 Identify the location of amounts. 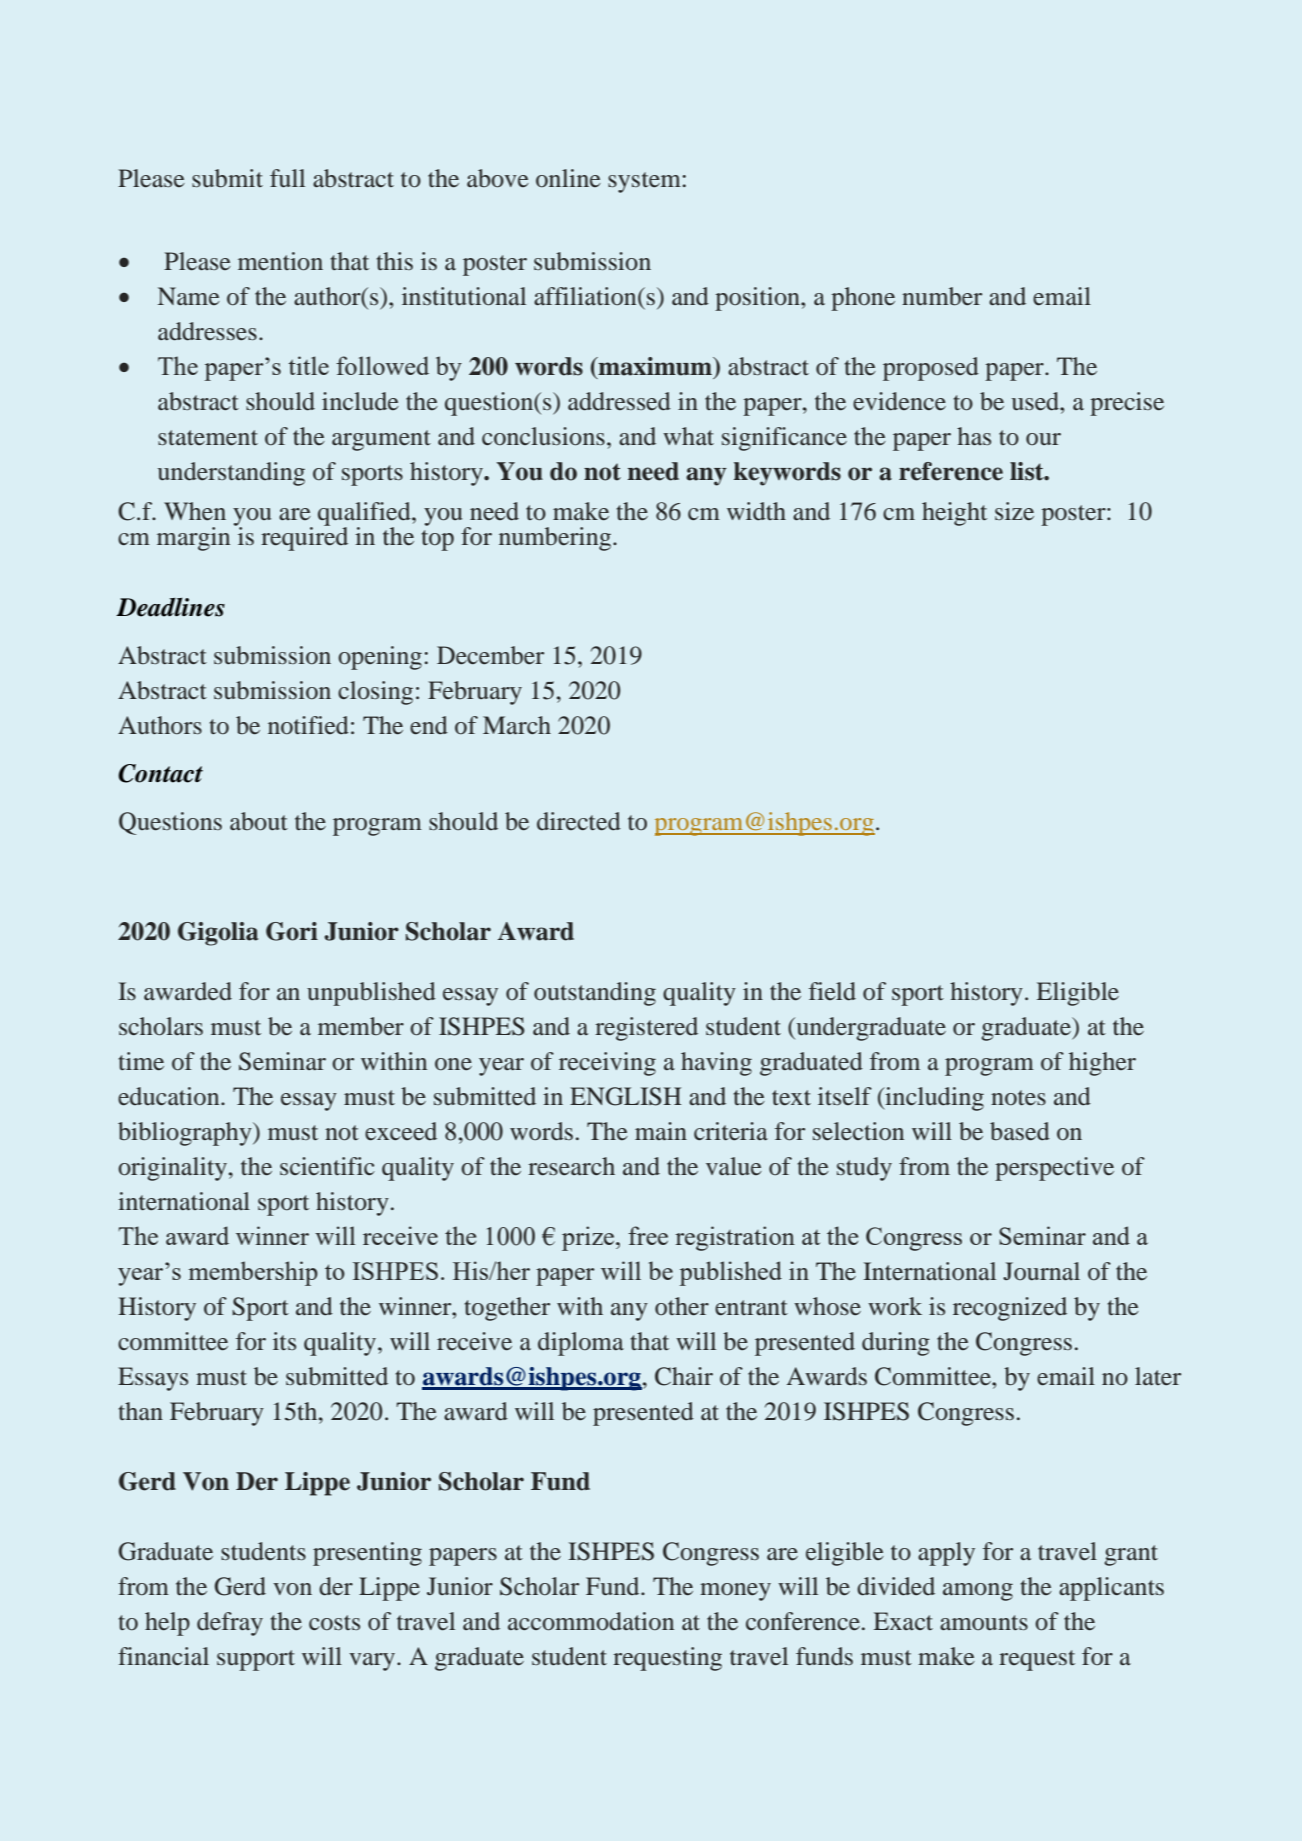
(984, 1623).
